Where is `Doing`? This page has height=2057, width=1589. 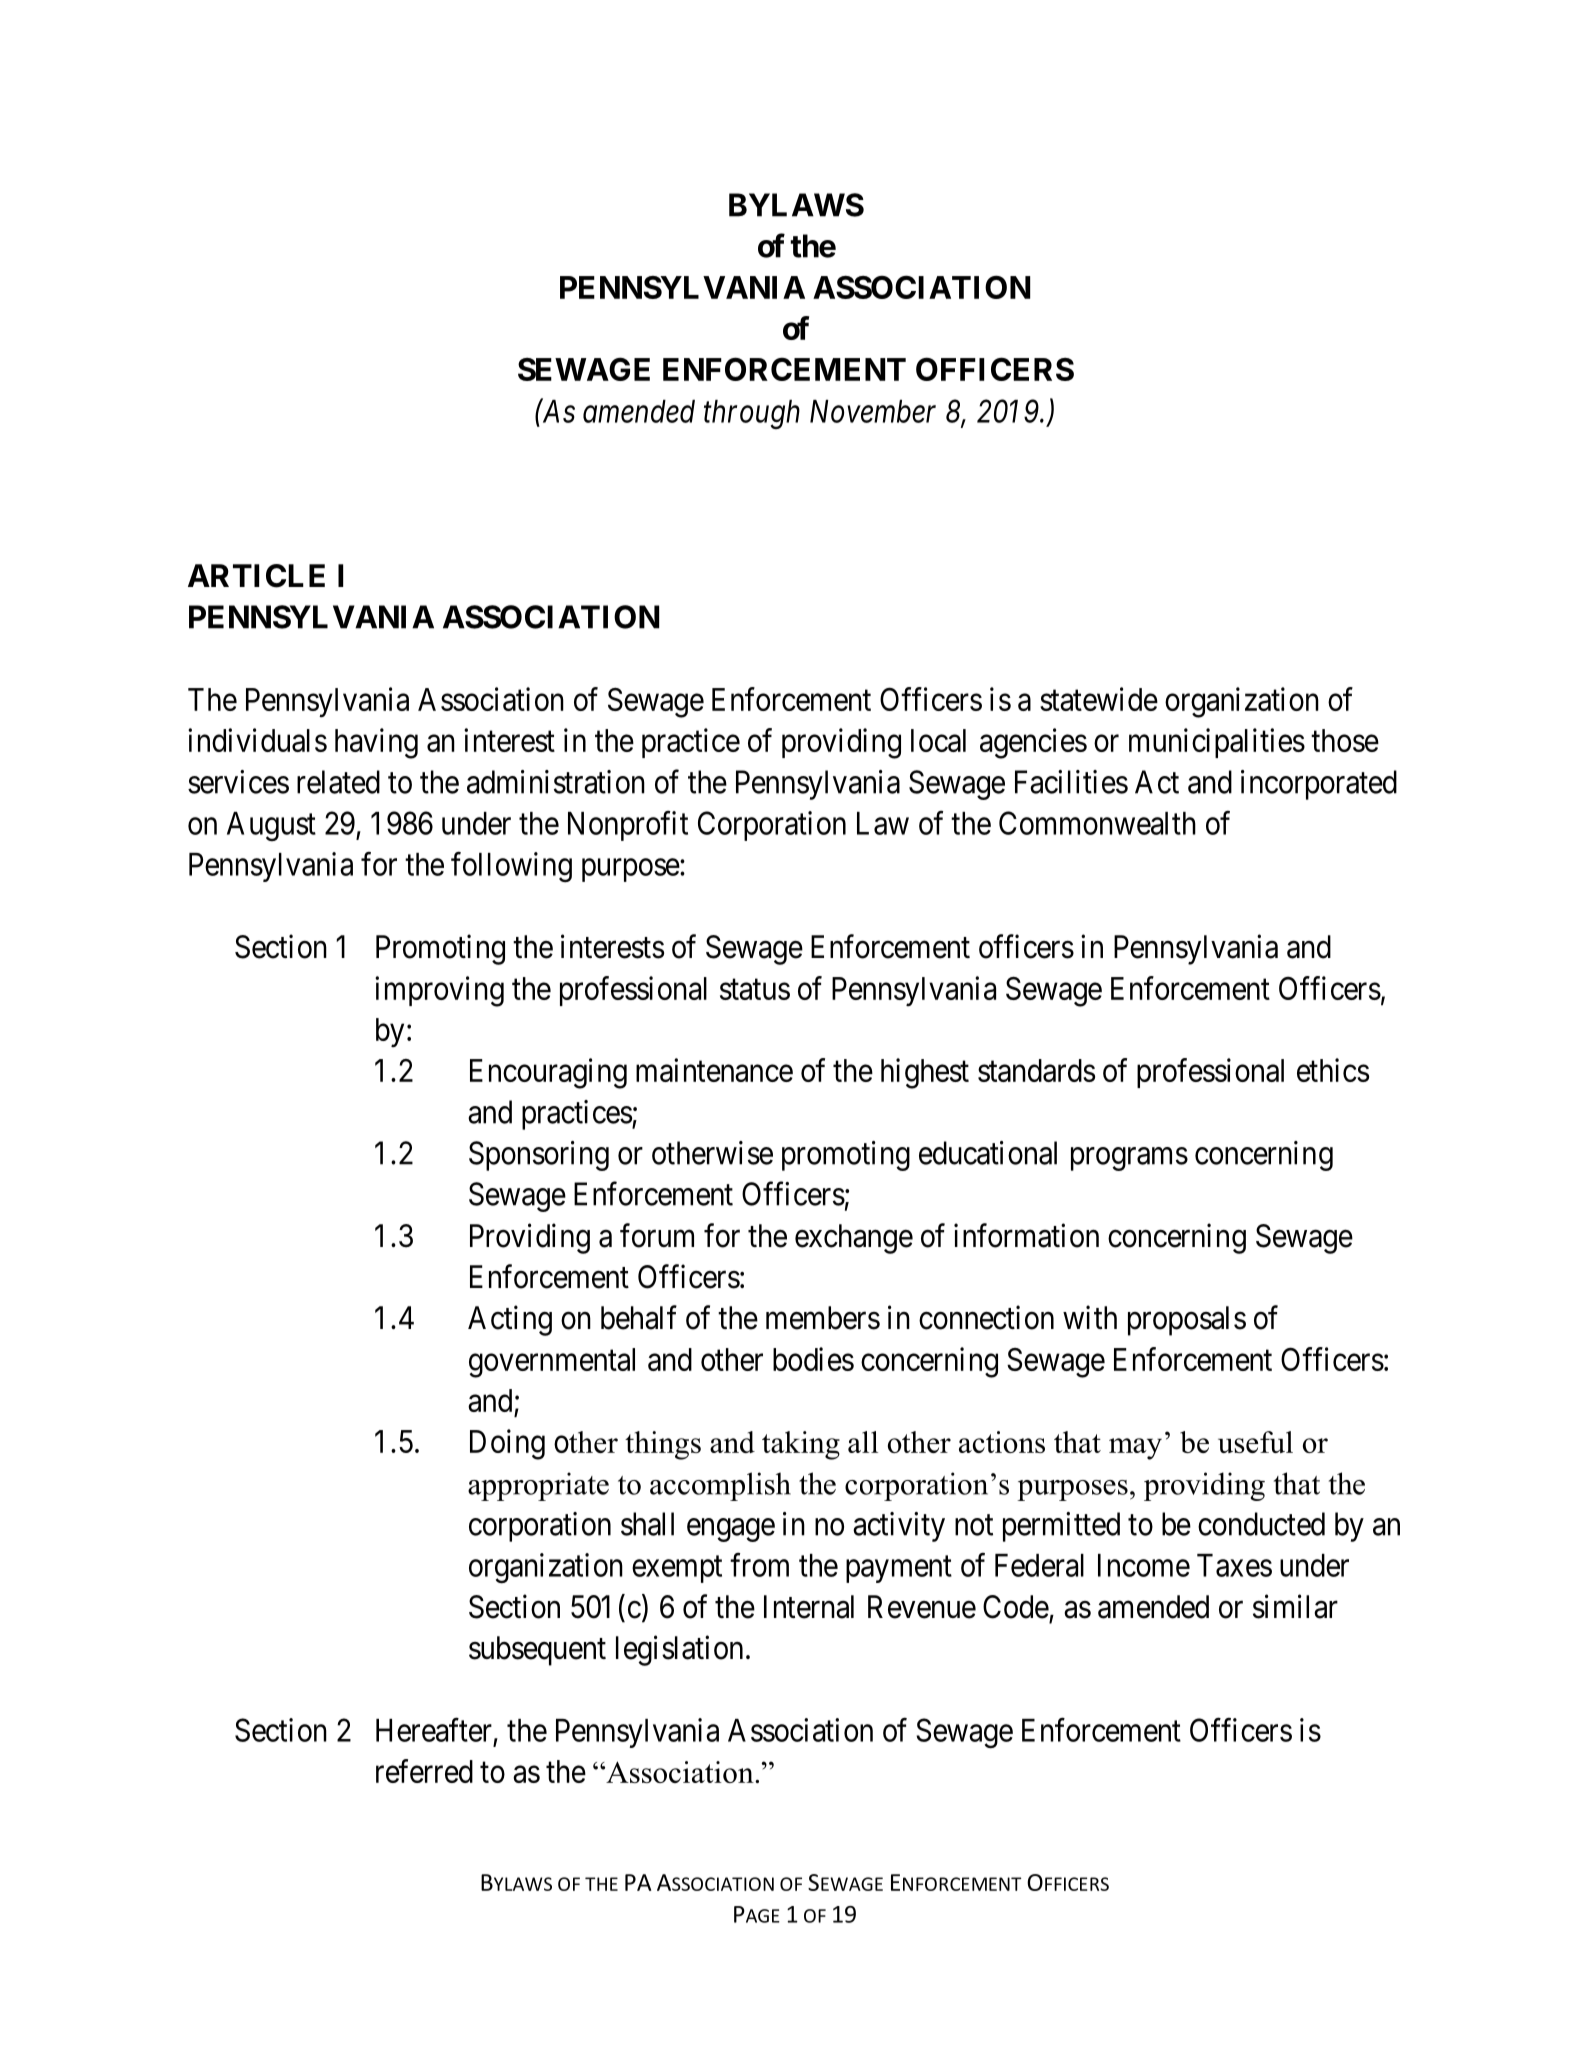
Doing is located at coordinates (507, 1444).
